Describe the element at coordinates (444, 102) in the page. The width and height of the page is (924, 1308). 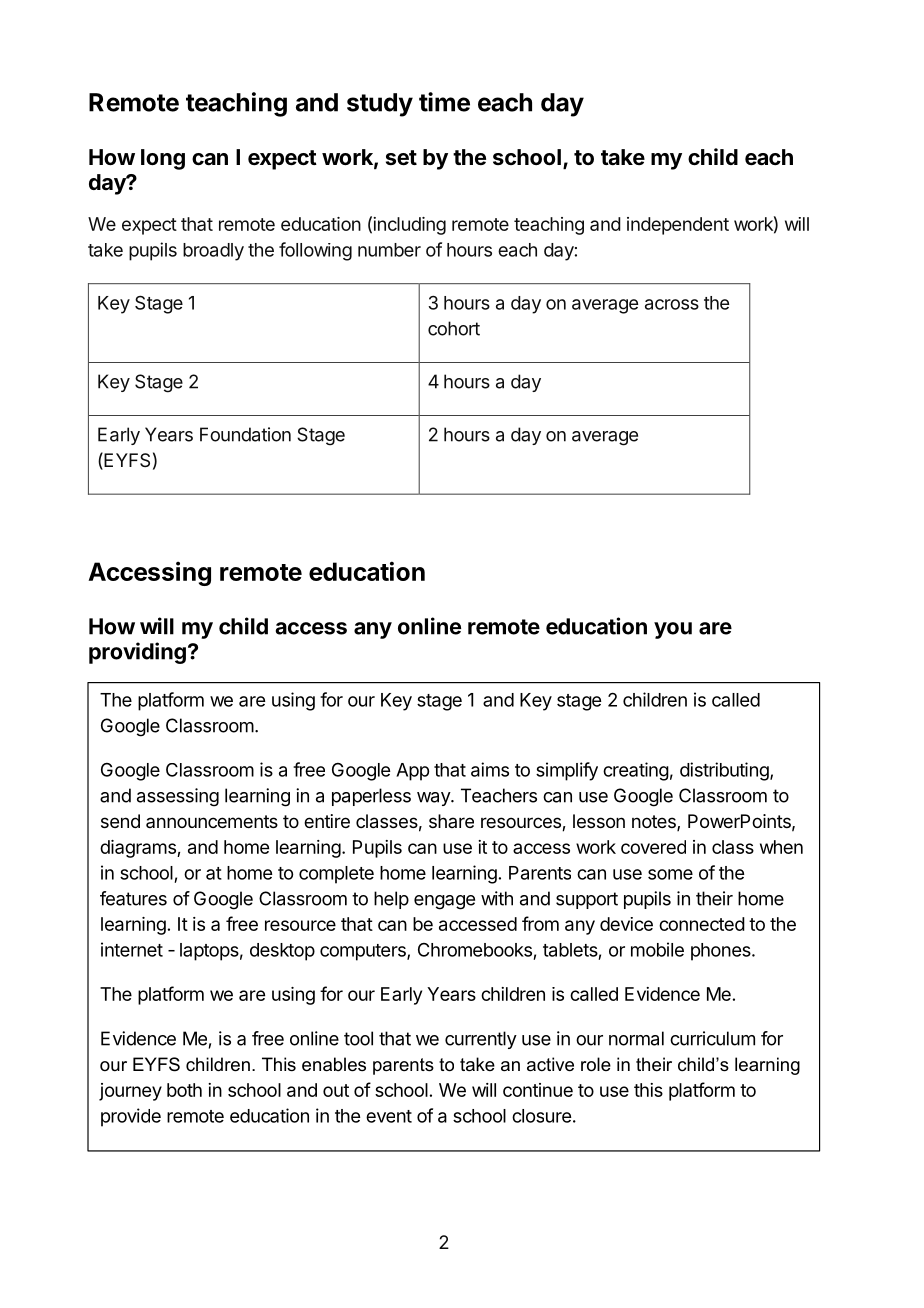
I see `time` at that location.
